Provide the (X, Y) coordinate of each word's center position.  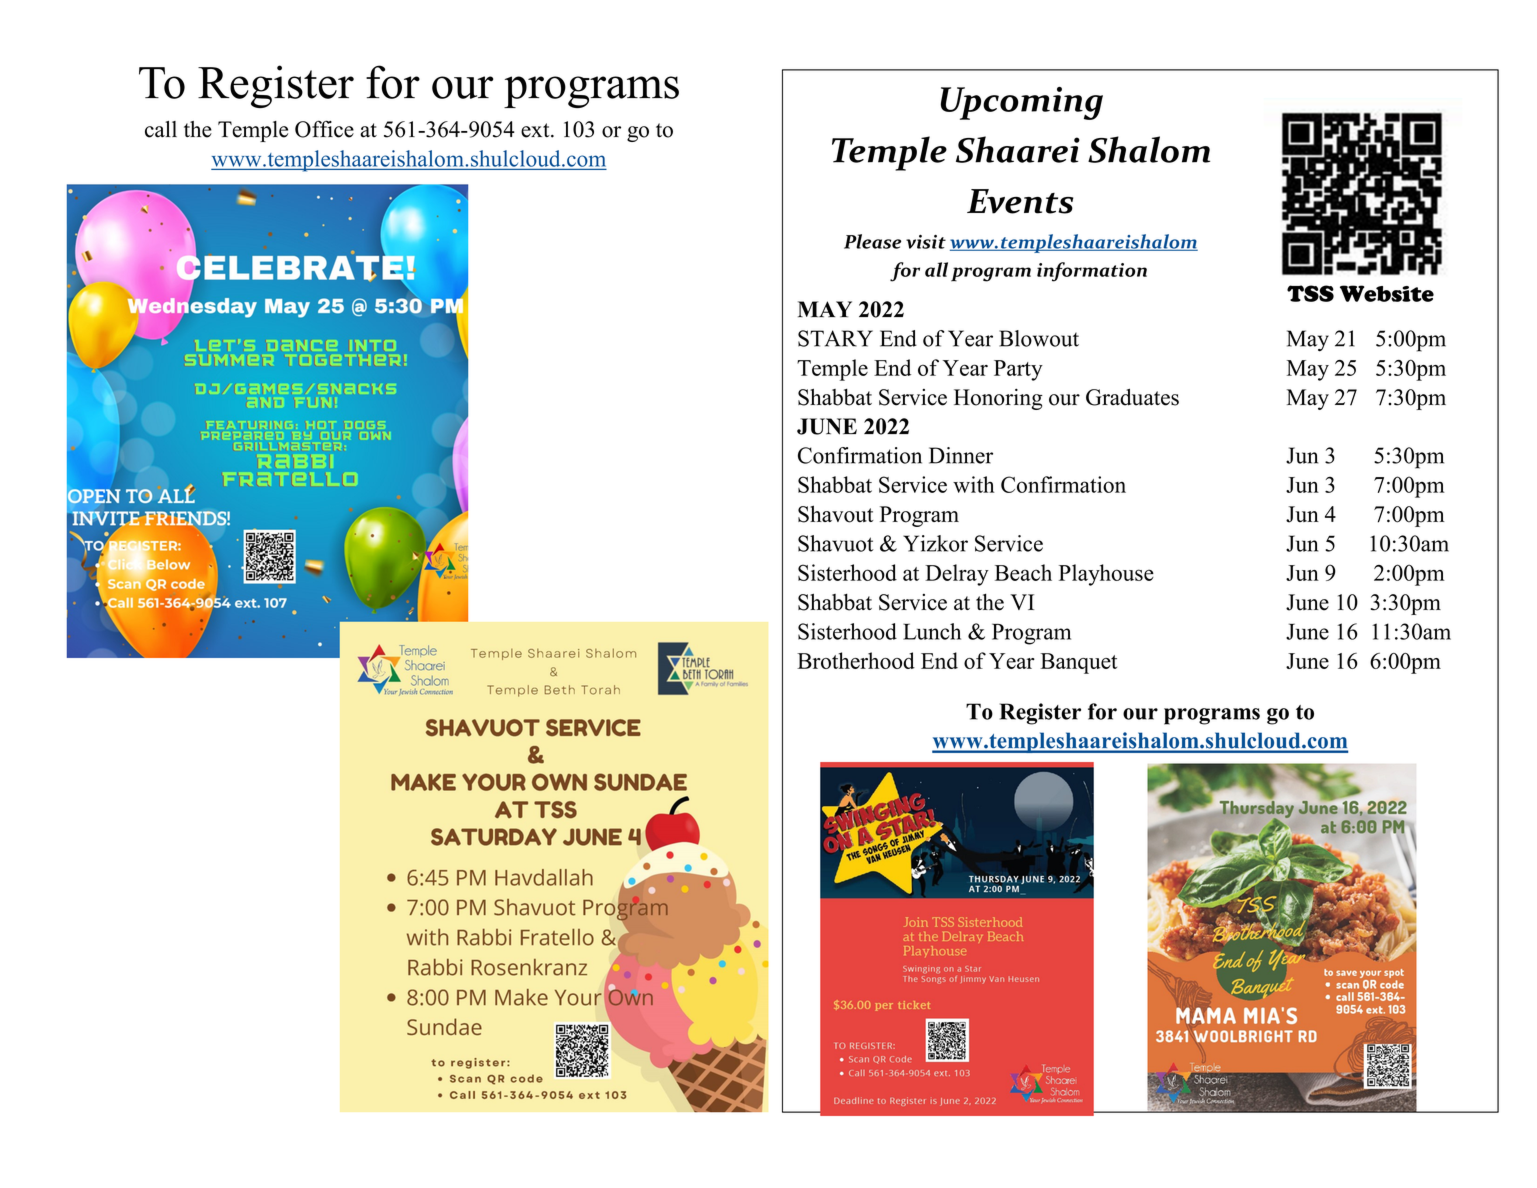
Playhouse (1106, 575)
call (161, 129)
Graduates (1132, 397)
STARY (835, 338)
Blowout (1039, 338)
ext (536, 130)
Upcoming (1022, 103)
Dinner (961, 455)
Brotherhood (856, 660)
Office (324, 129)
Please (872, 241)
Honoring (998, 399)
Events (1020, 201)
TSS (1310, 293)
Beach (1023, 572)
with (974, 484)
